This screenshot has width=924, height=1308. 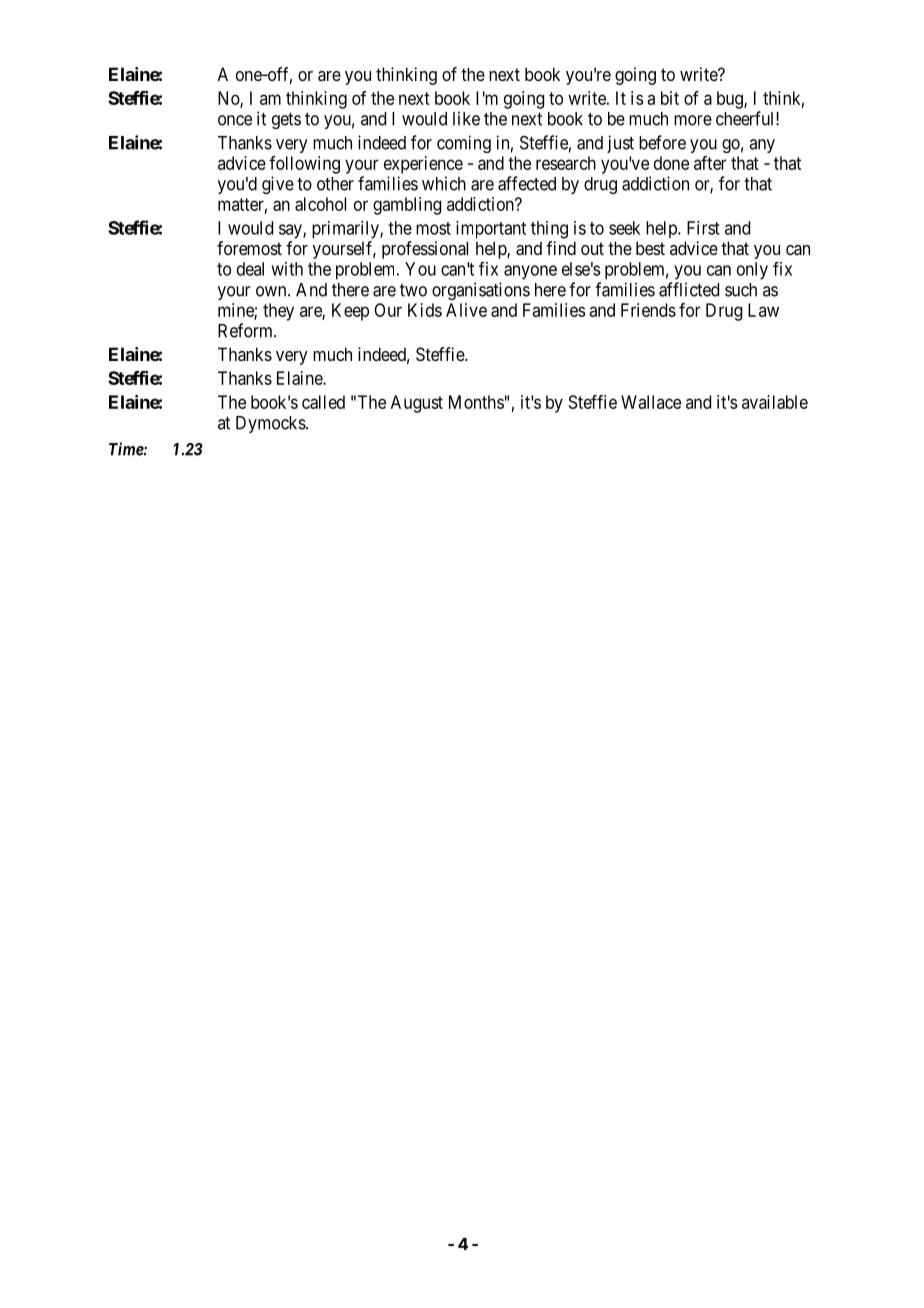 I want to click on Dymocks, so click(x=271, y=424).
